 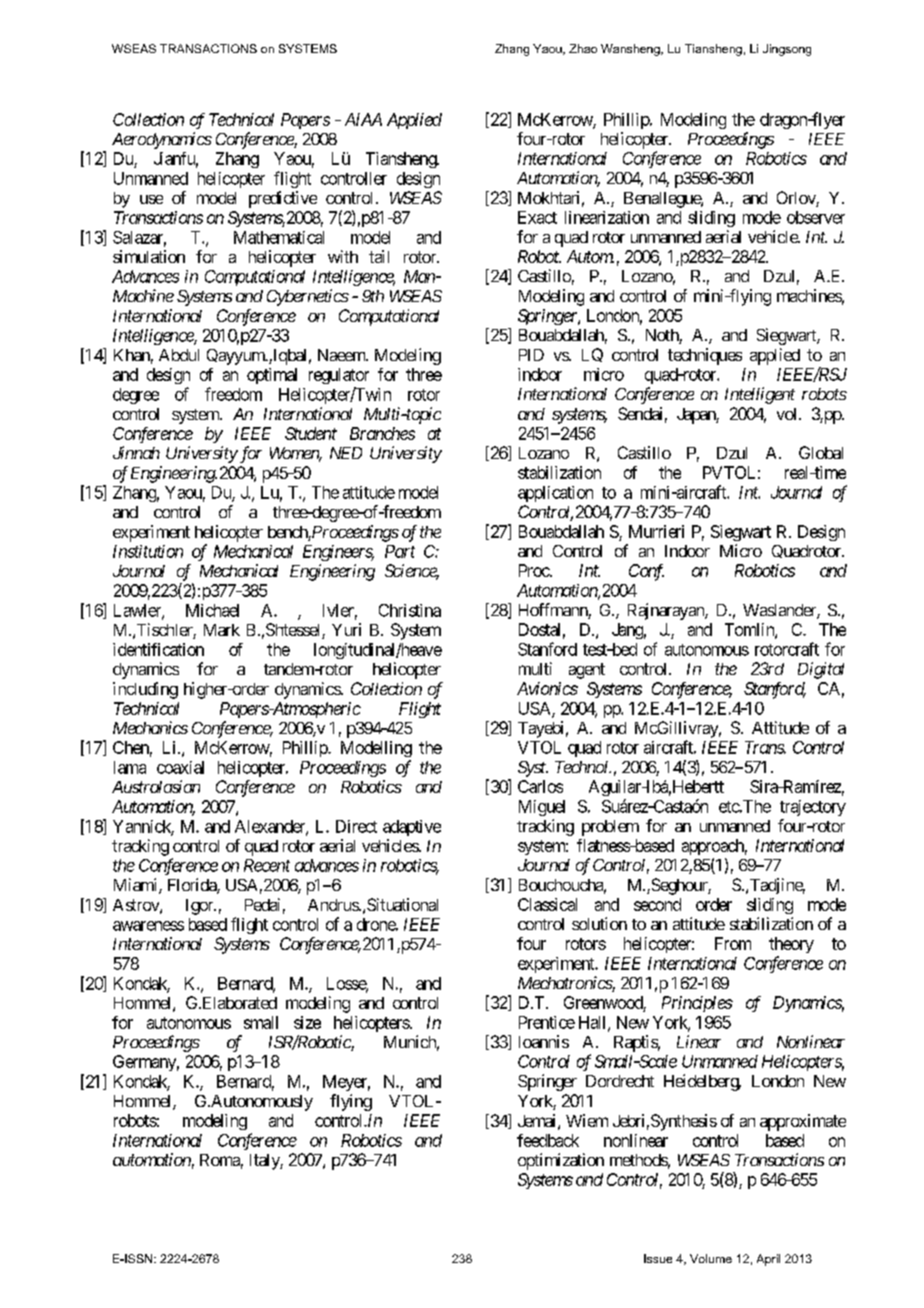 I want to click on Mark, so click(x=222, y=630).
